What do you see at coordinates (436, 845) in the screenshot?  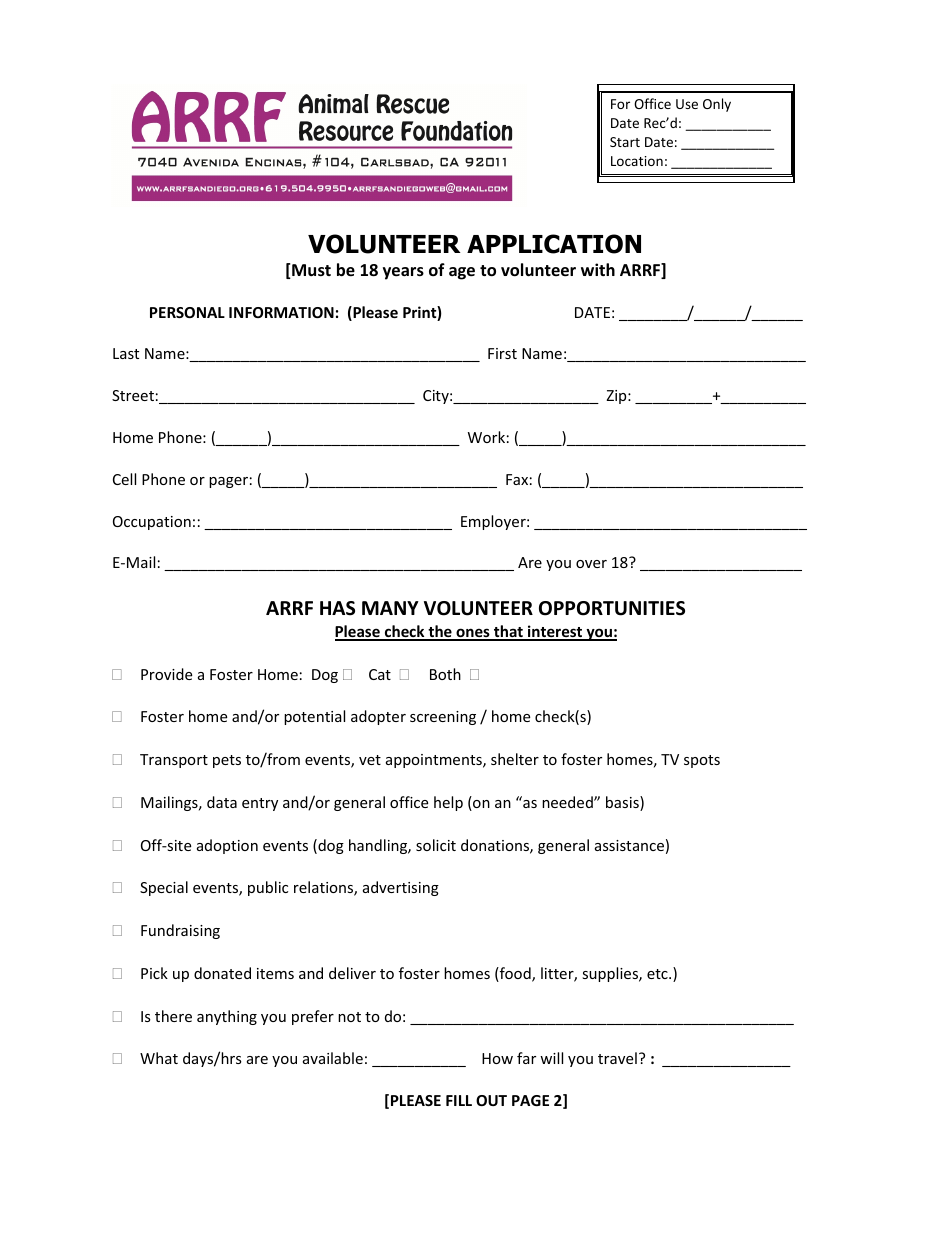 I see `solicit` at bounding box center [436, 845].
